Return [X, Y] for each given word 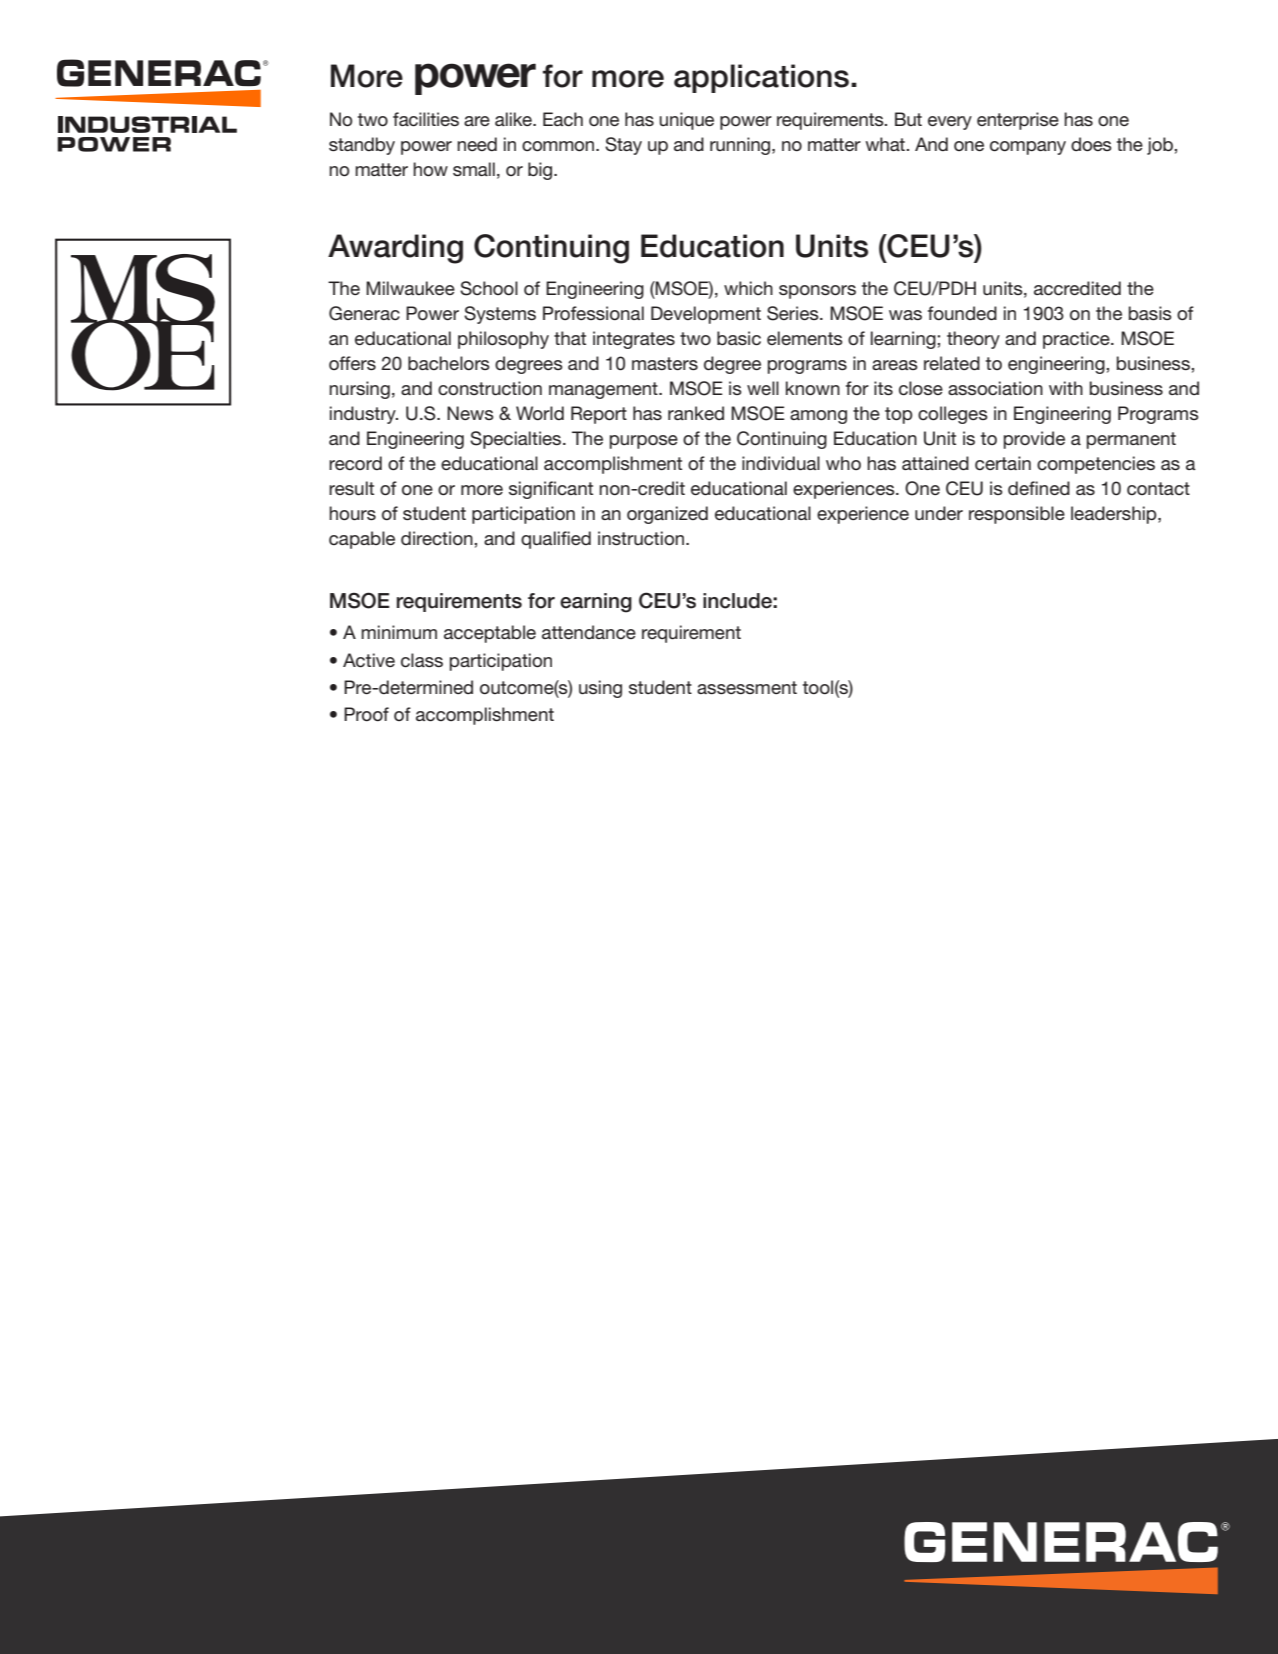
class [422, 660]
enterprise [1018, 121]
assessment [747, 687]
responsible [1017, 515]
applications [761, 78]
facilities [426, 119]
